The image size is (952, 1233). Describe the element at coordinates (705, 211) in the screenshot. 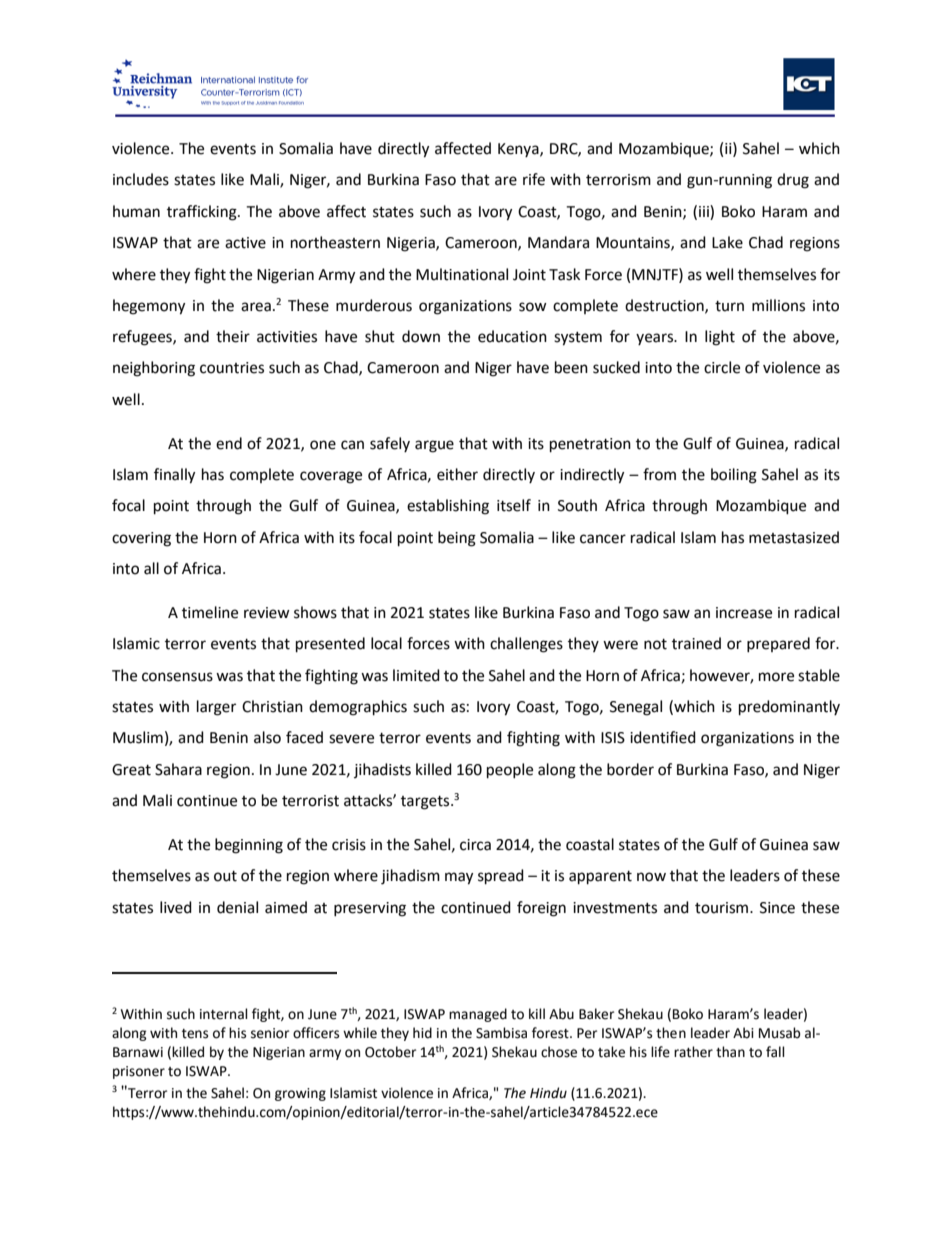

I see `iii` at that location.
